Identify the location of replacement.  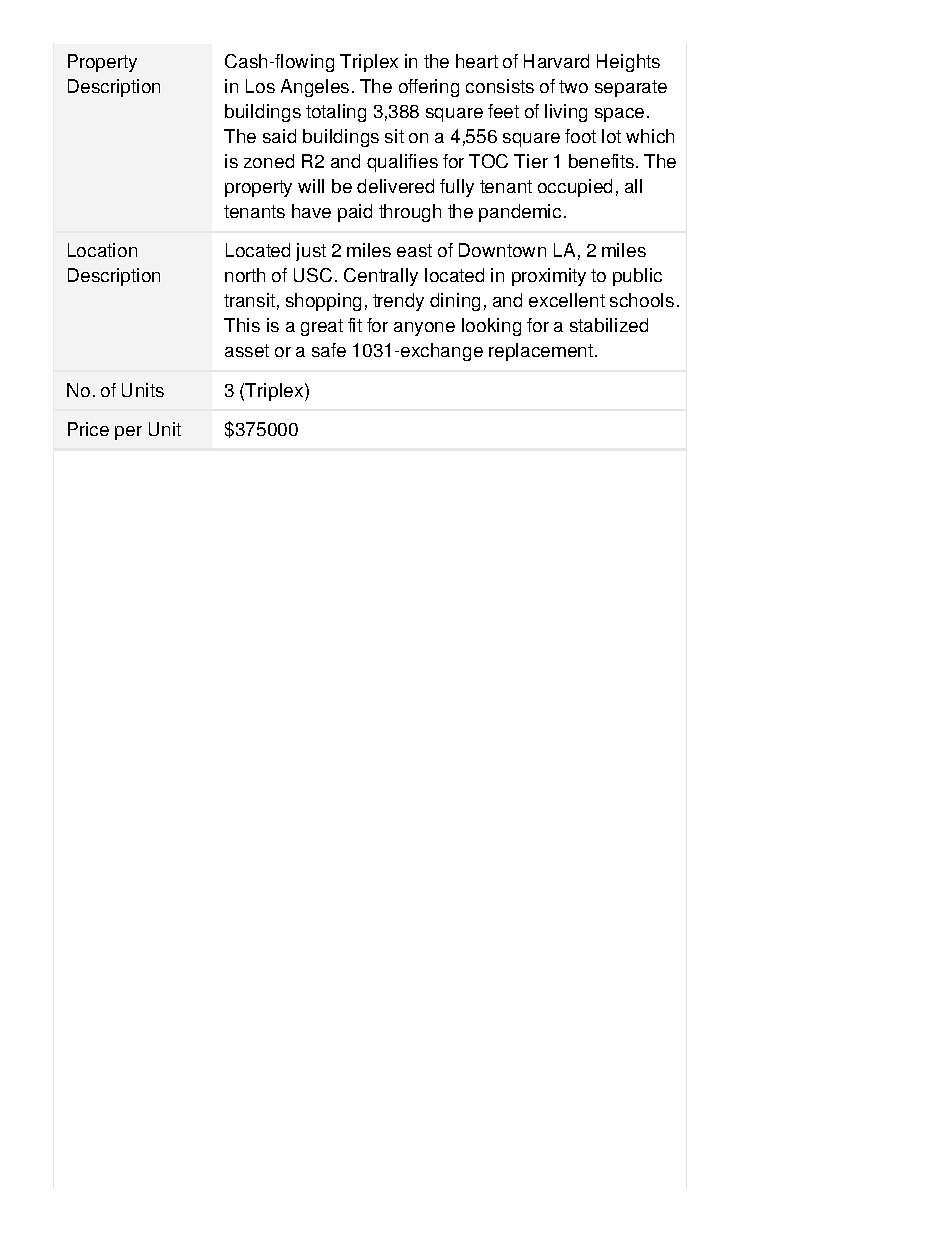
(542, 352).
